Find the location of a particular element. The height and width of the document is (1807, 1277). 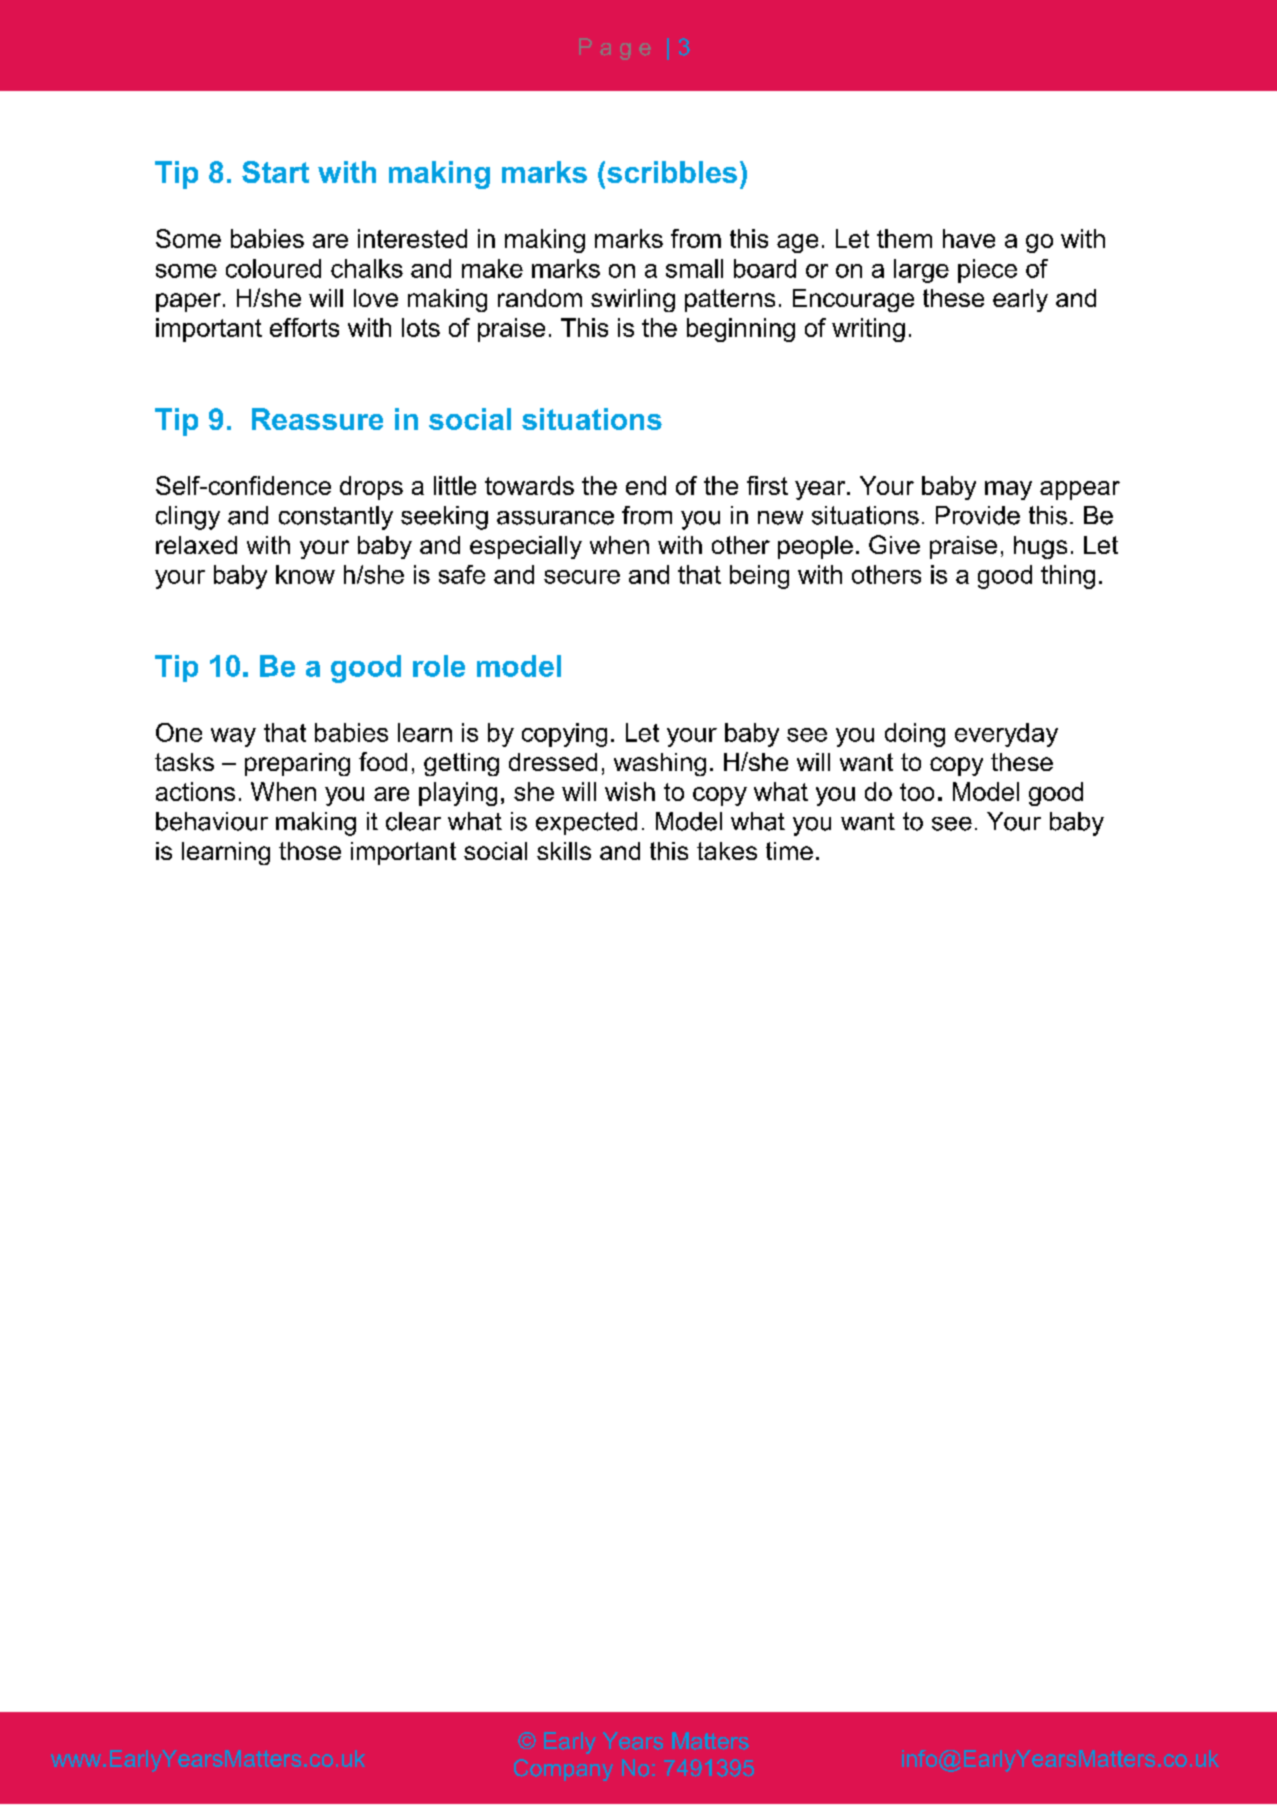

those is located at coordinates (310, 851).
